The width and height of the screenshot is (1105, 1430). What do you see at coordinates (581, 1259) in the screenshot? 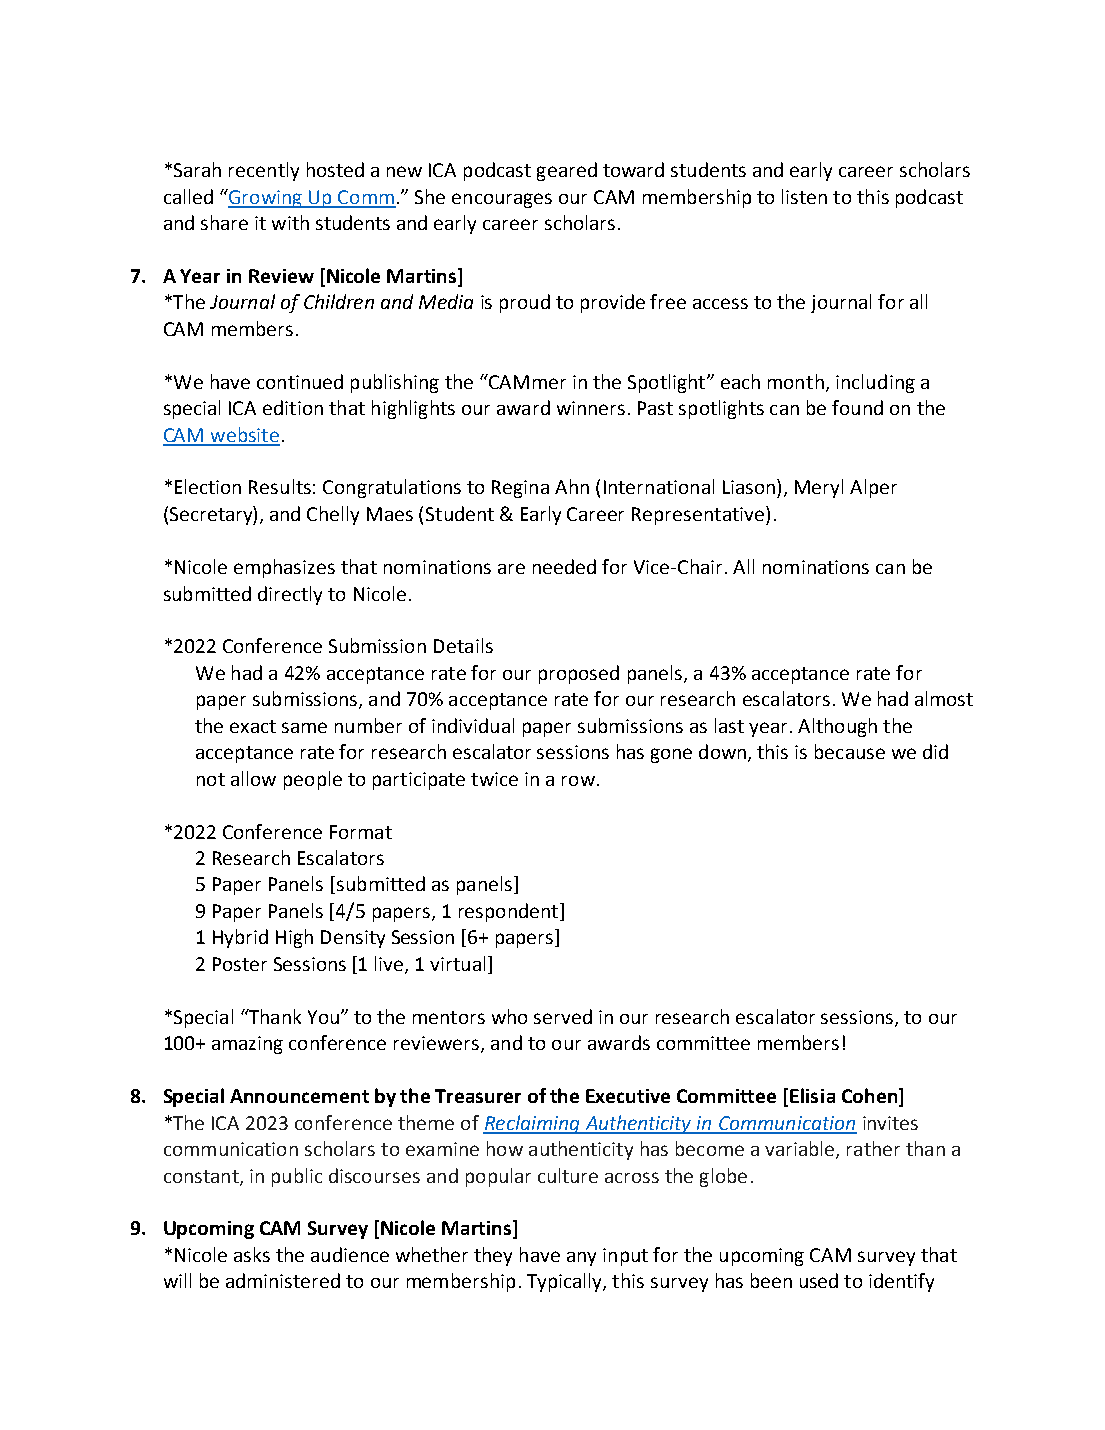
I see `any` at bounding box center [581, 1259].
